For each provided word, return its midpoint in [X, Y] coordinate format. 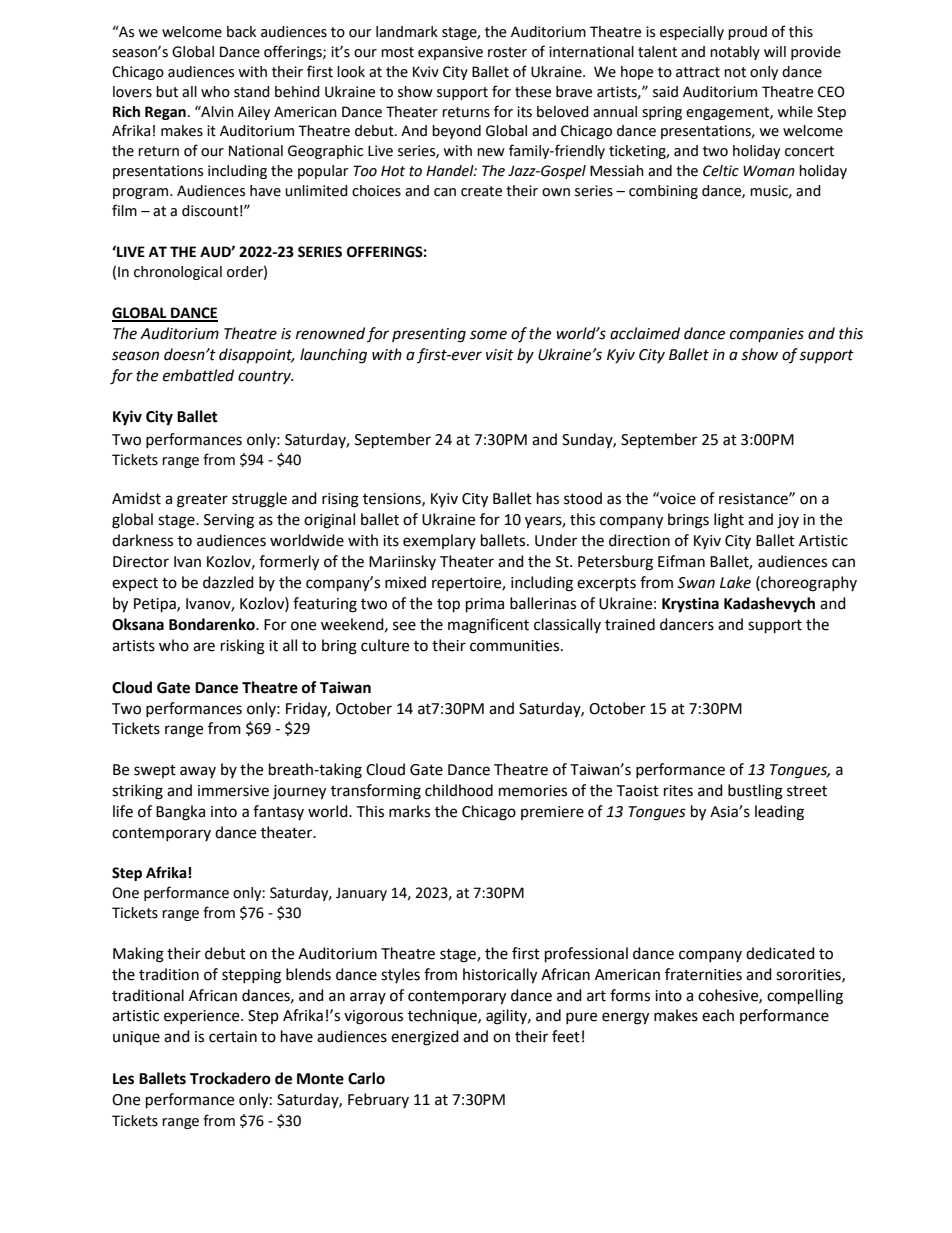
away [198, 772]
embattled [198, 375]
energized [425, 1038]
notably [735, 53]
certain [233, 1037]
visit [500, 355]
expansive [450, 53]
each [718, 1015]
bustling [755, 792]
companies [767, 335]
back [241, 32]
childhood [459, 790]
